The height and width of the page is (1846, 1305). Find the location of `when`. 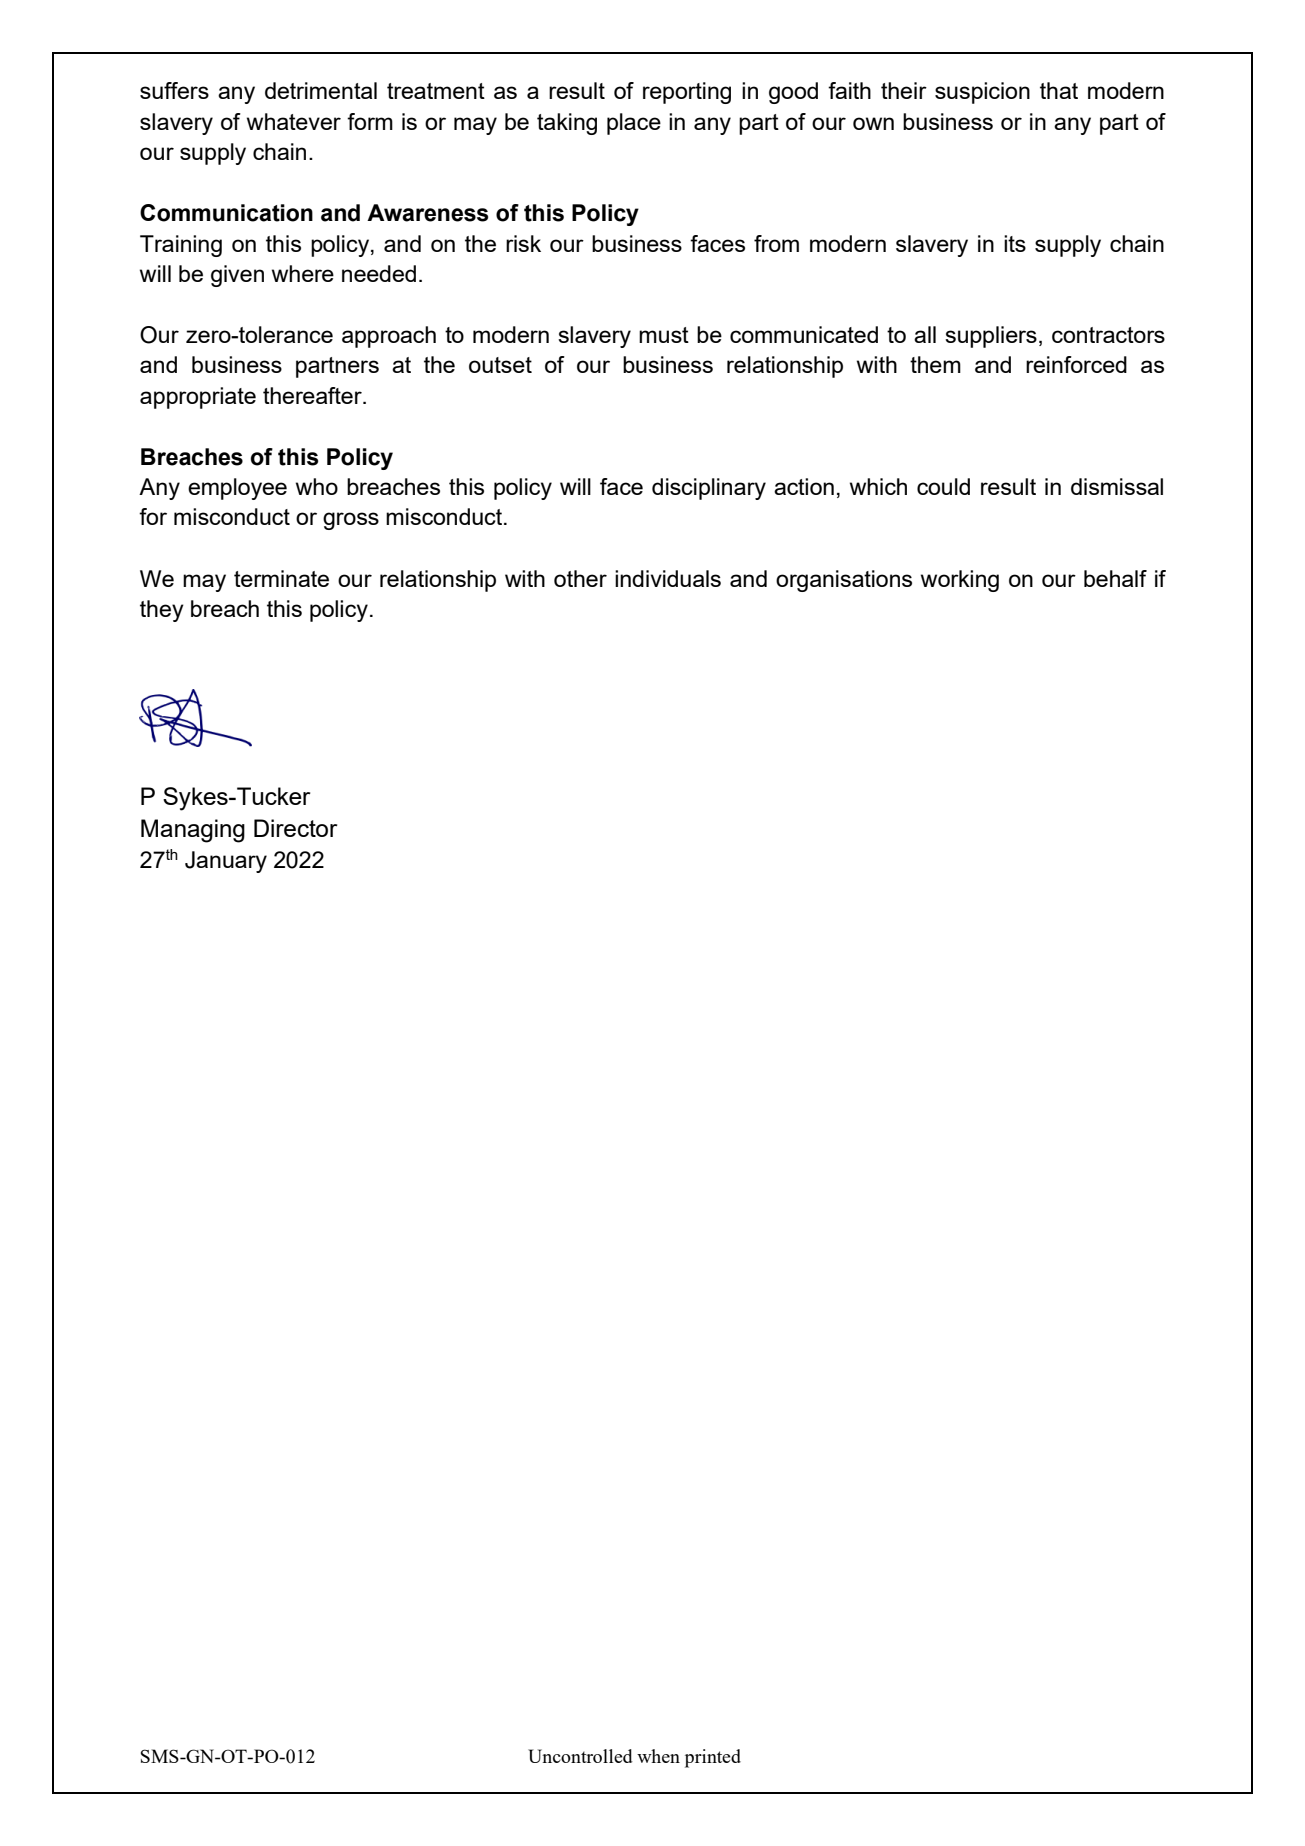

when is located at coordinates (658, 1756).
